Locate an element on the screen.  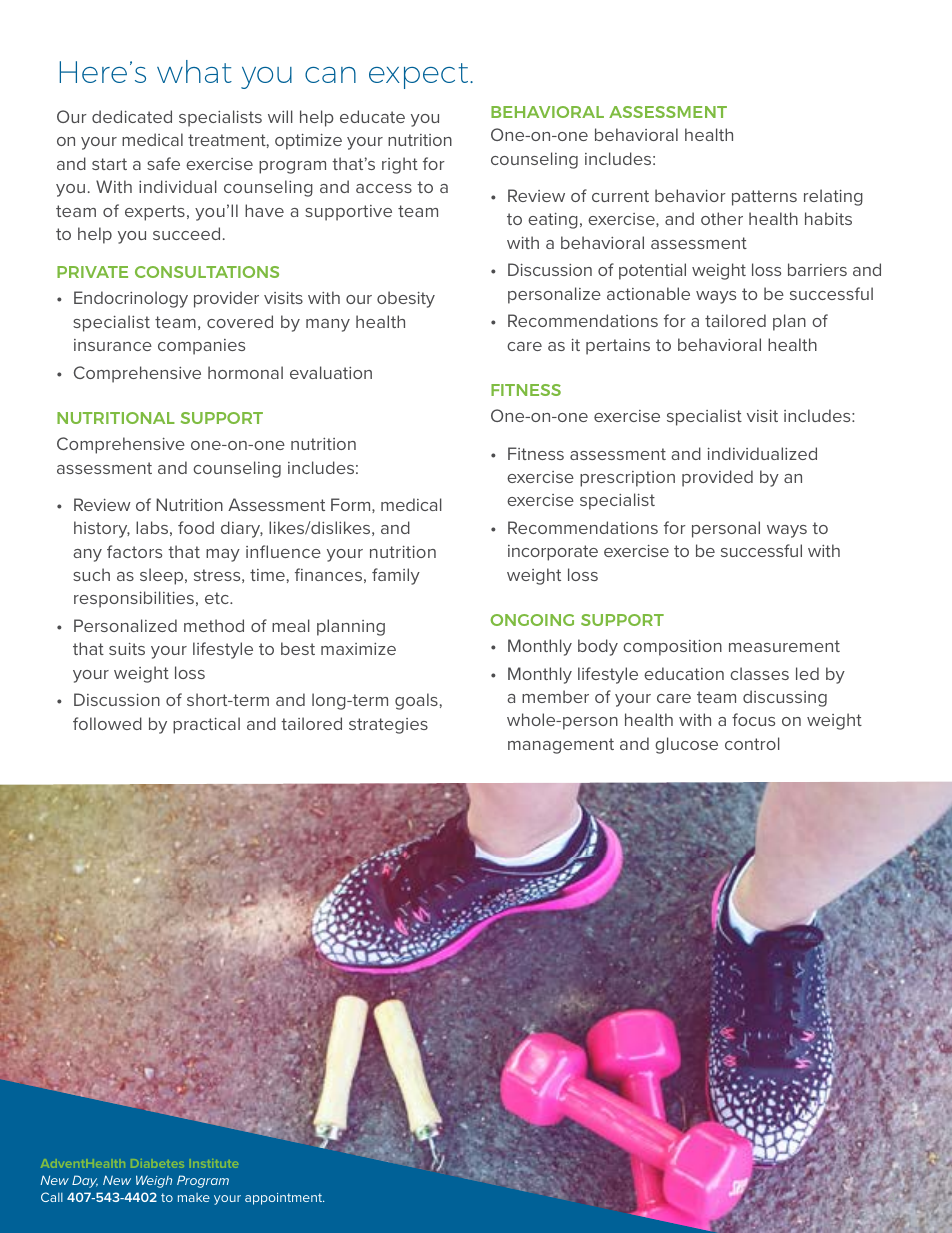
Day is located at coordinates (85, 1181).
